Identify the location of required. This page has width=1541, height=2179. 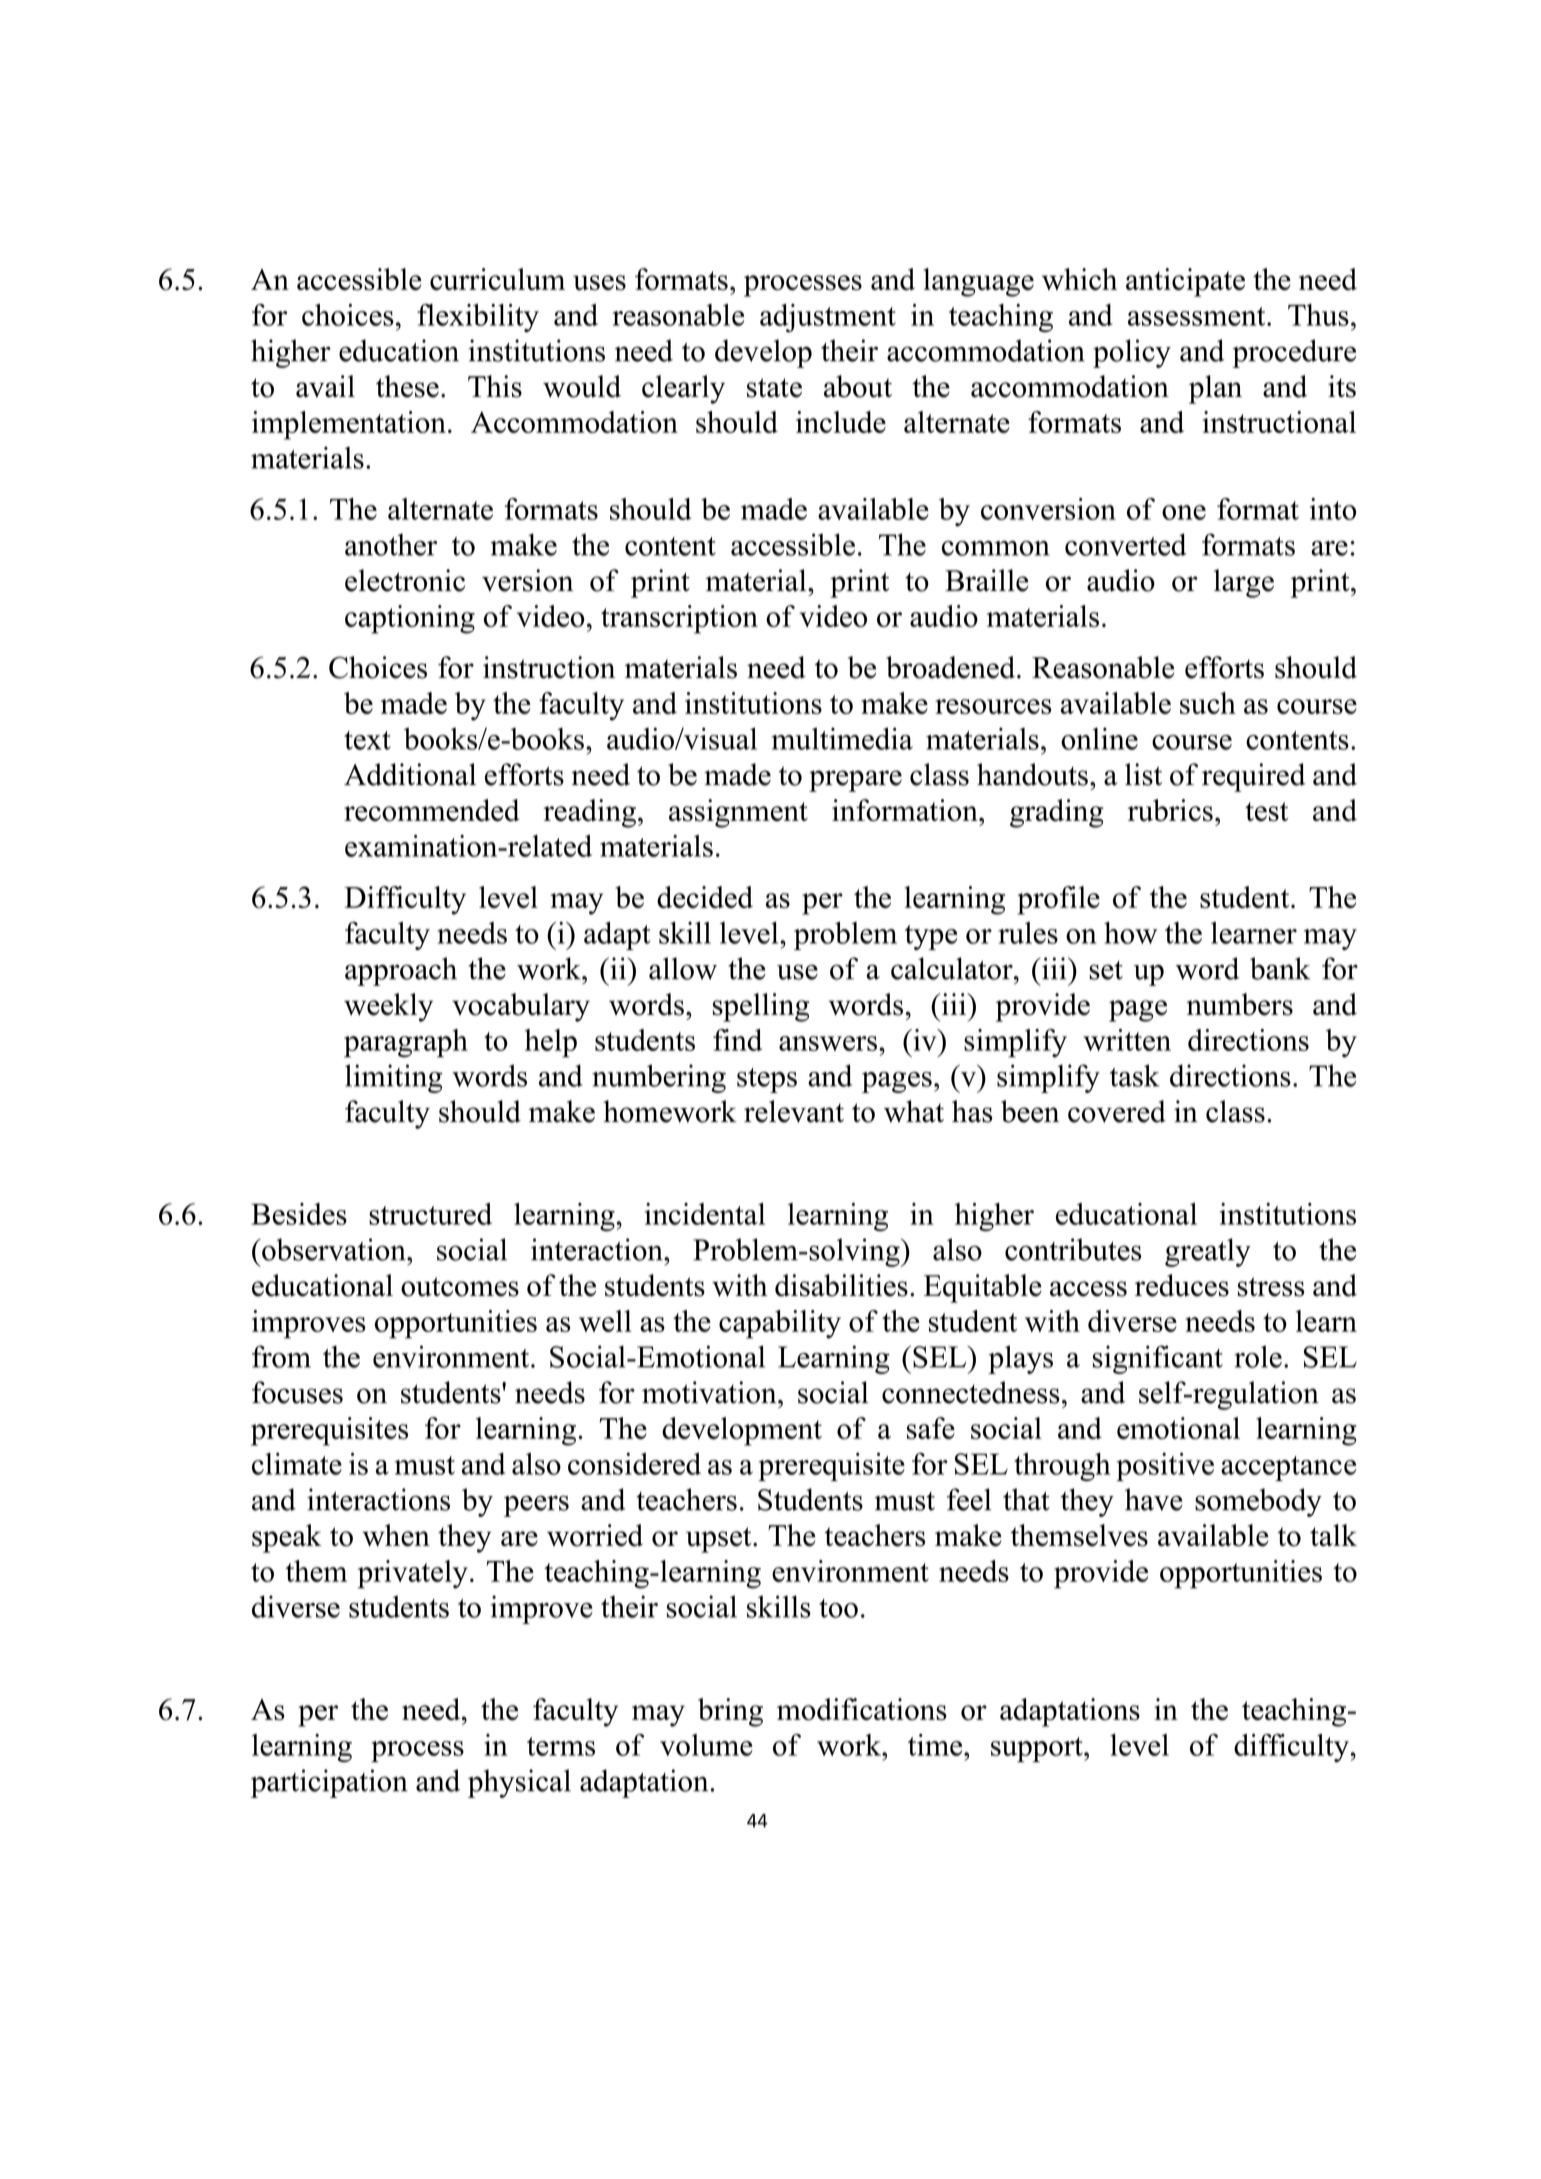
(1254, 777).
